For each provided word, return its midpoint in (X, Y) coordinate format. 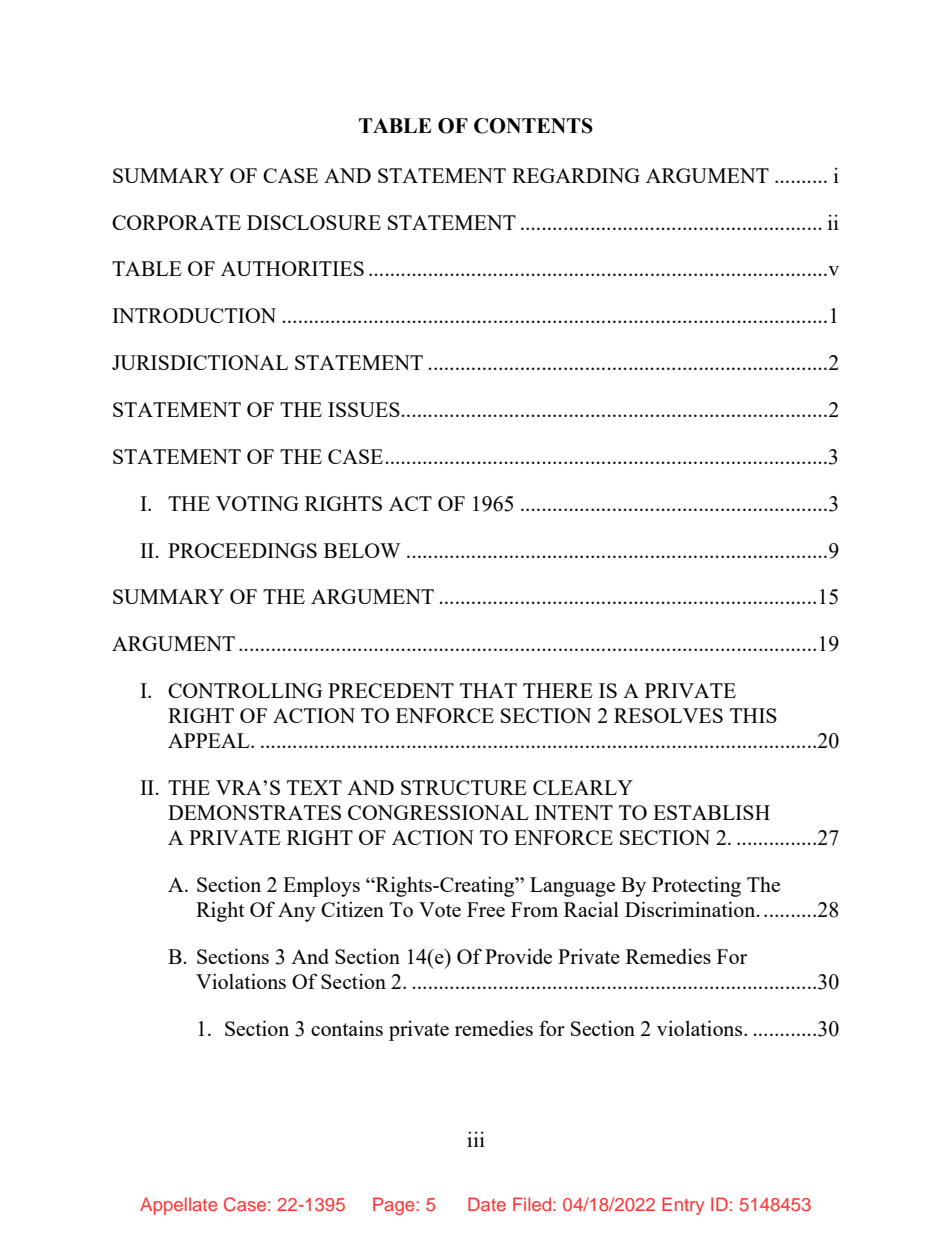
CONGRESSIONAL (438, 812)
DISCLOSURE (314, 222)
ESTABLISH (711, 812)
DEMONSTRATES (254, 812)
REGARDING (576, 175)
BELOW (362, 550)
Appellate (178, 1206)
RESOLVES (668, 715)
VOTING (257, 503)
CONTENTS (533, 126)
